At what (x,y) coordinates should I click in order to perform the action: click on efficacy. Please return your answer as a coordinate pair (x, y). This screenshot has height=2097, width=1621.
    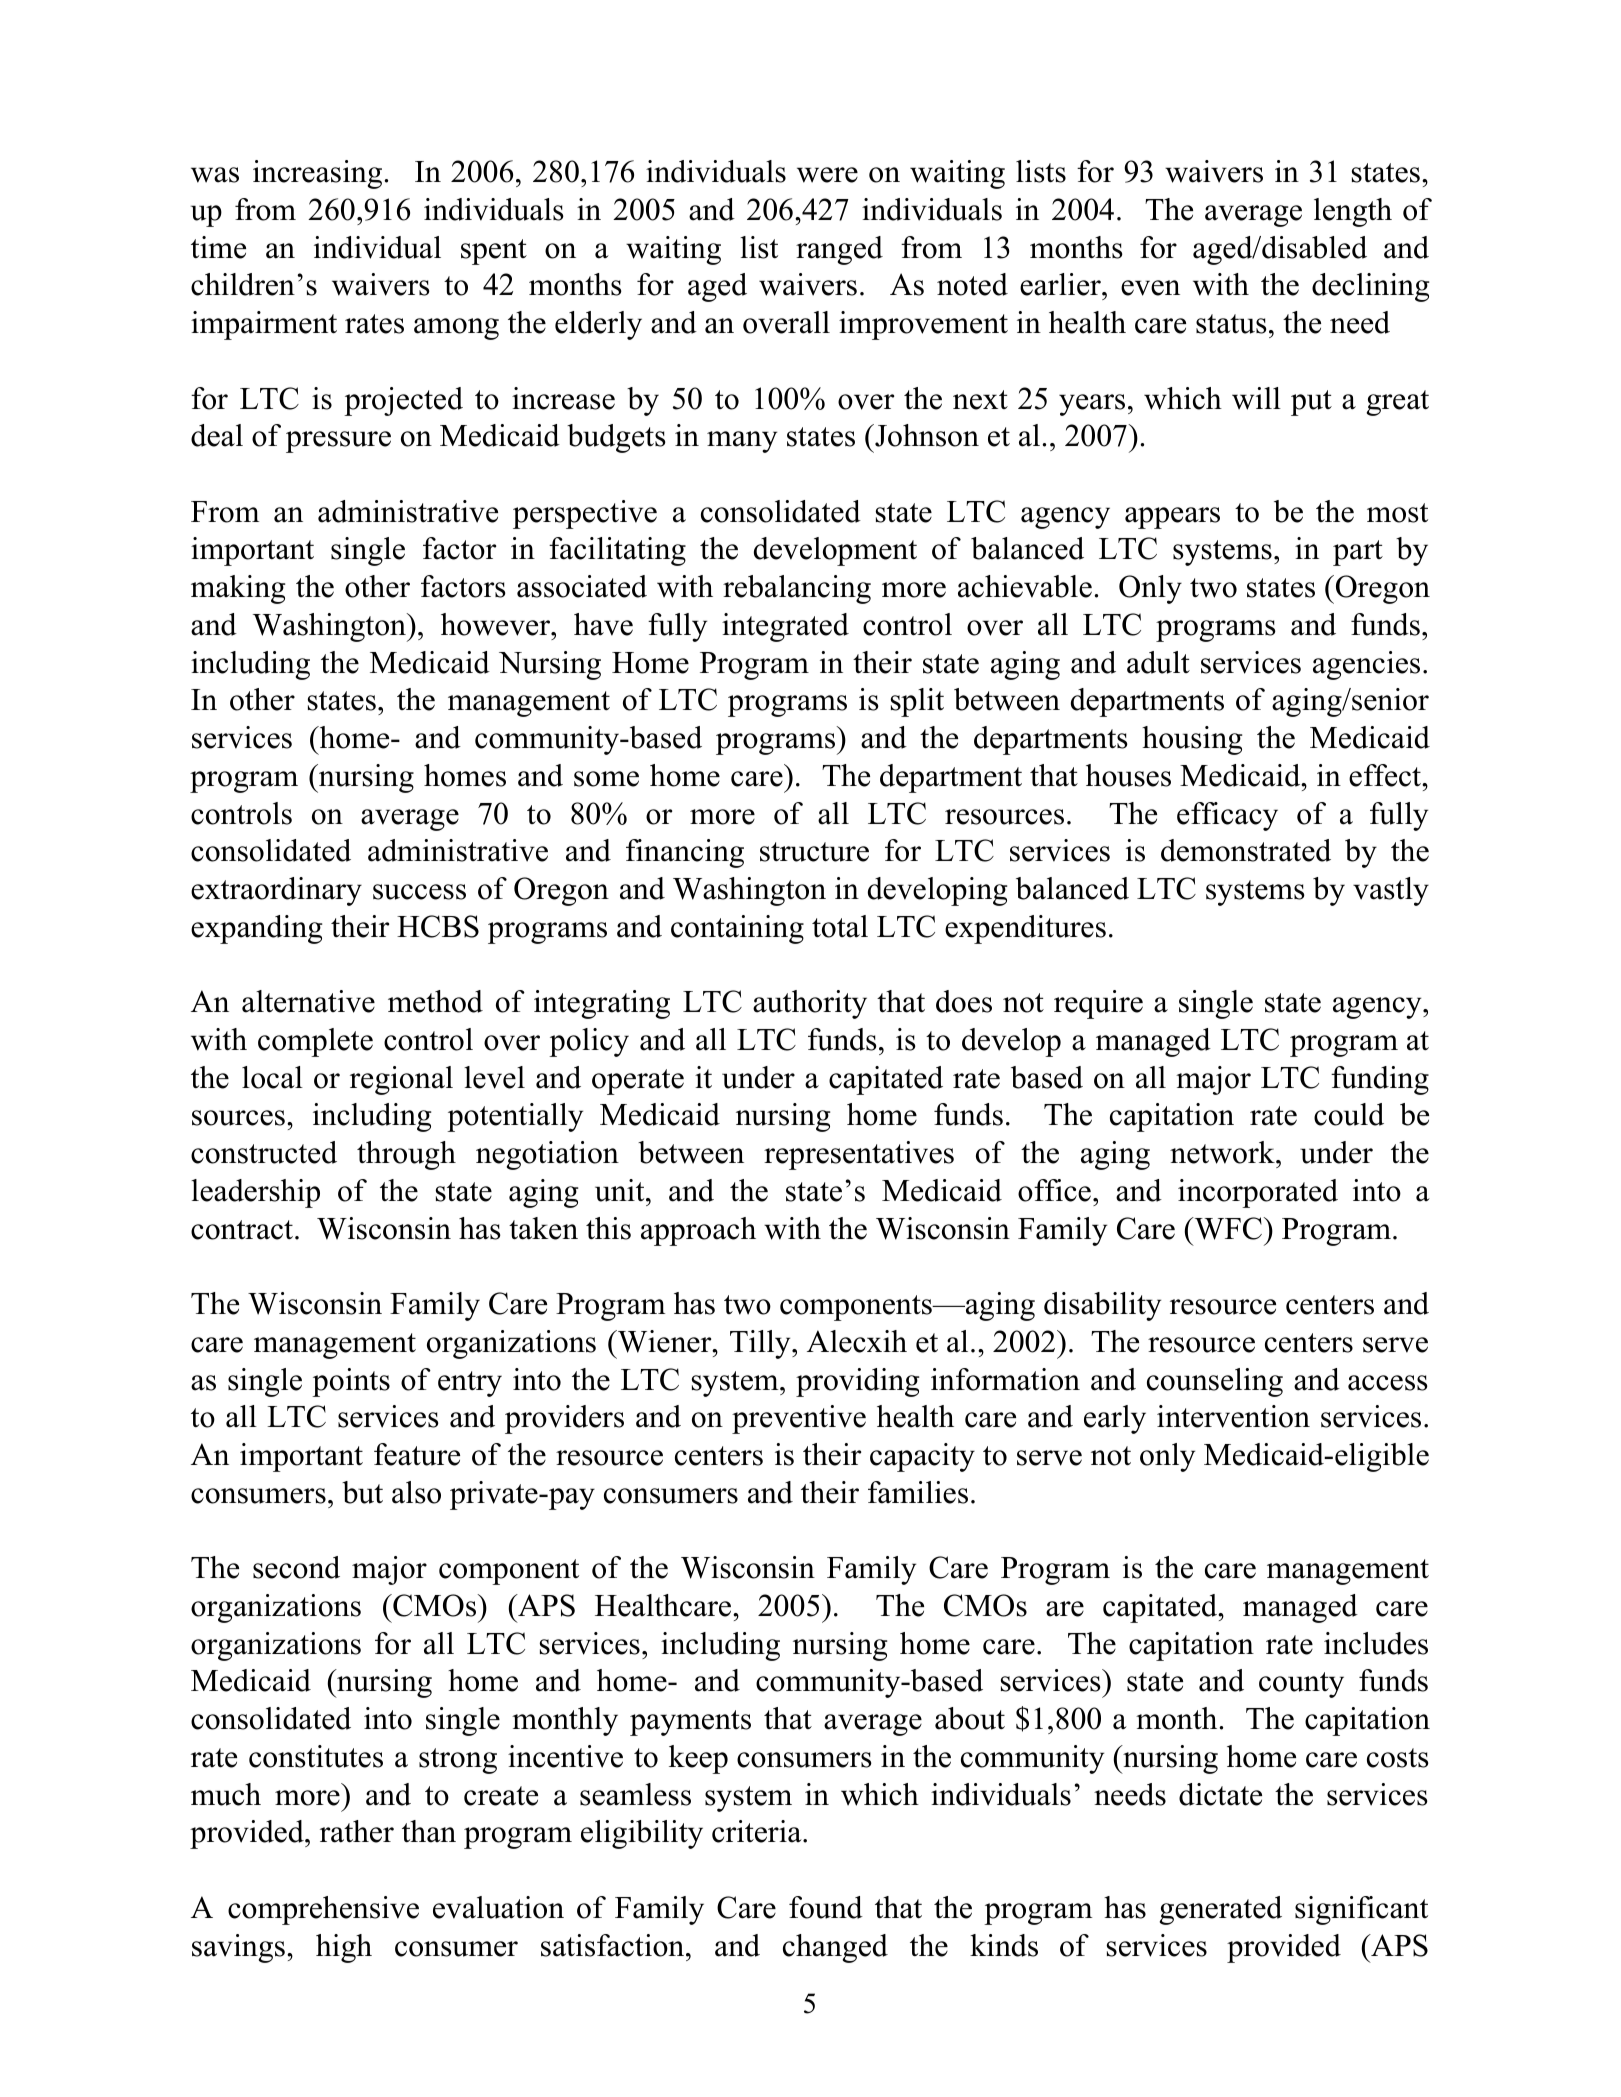
    Looking at the image, I should click on (1227, 816).
